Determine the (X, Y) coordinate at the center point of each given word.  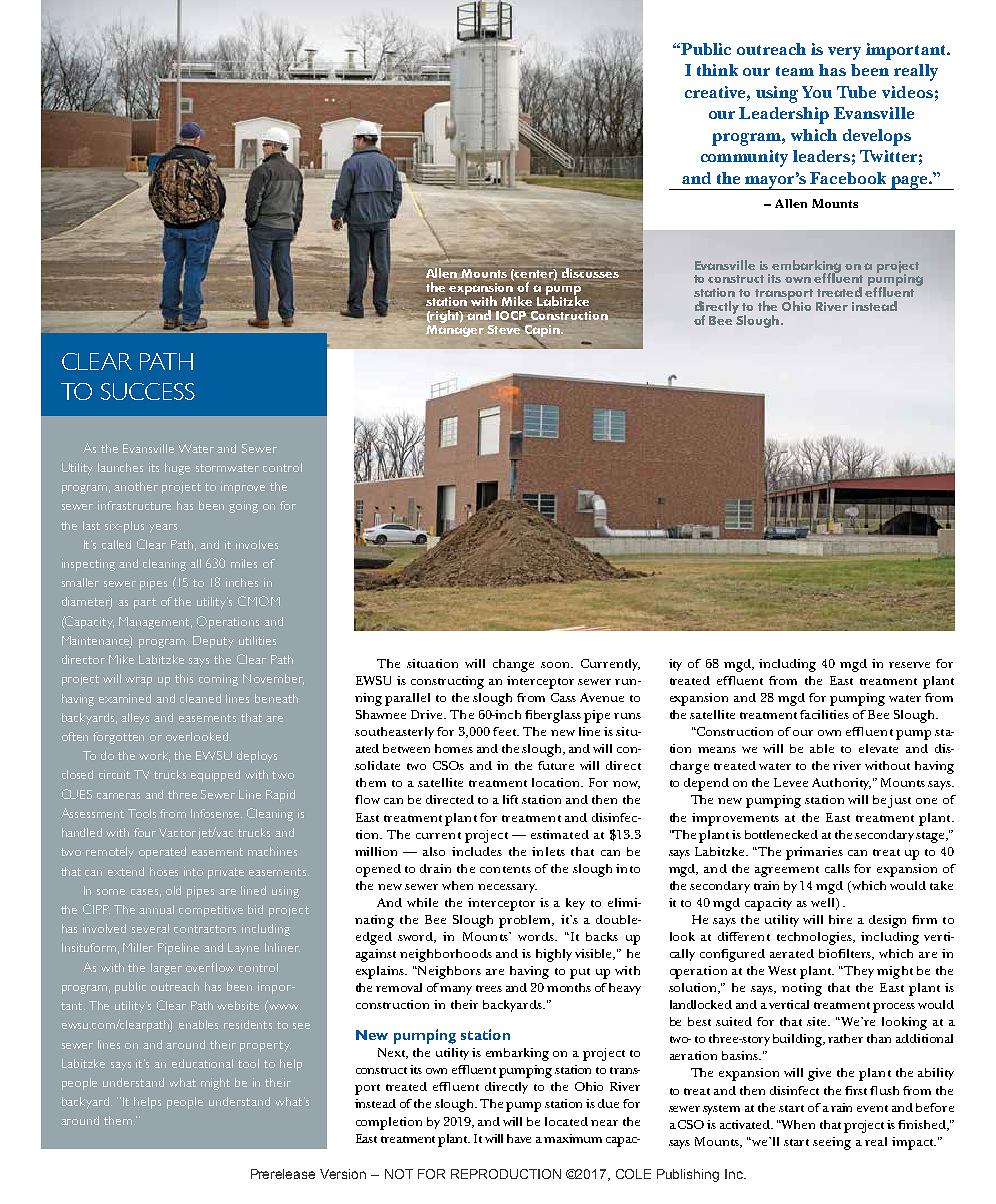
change (513, 665)
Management (155, 623)
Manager (455, 329)
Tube (856, 92)
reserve (909, 665)
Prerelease (283, 1174)
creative (716, 92)
